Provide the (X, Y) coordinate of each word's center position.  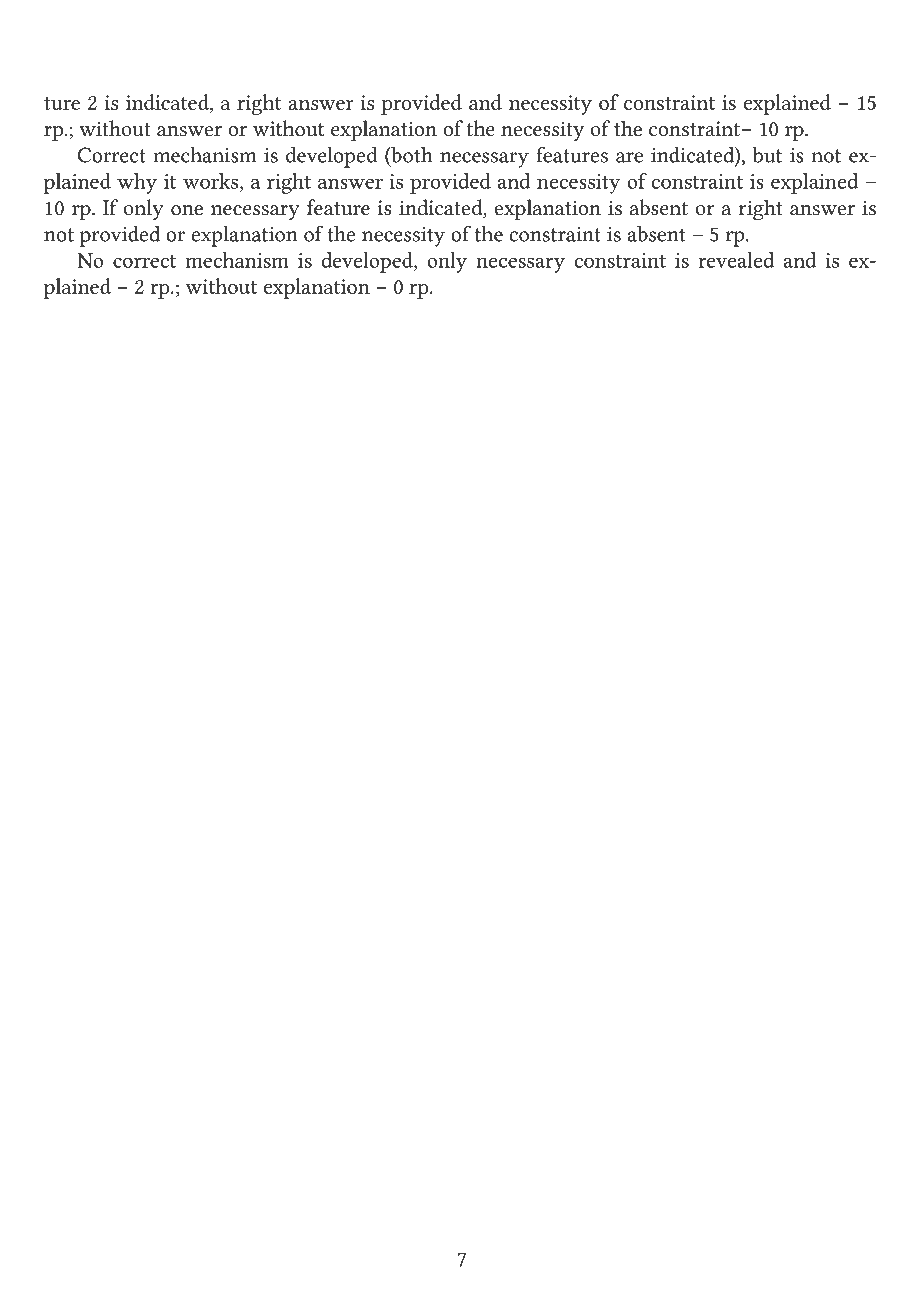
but (767, 155)
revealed (736, 260)
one (187, 210)
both (411, 155)
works (212, 182)
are (629, 157)
